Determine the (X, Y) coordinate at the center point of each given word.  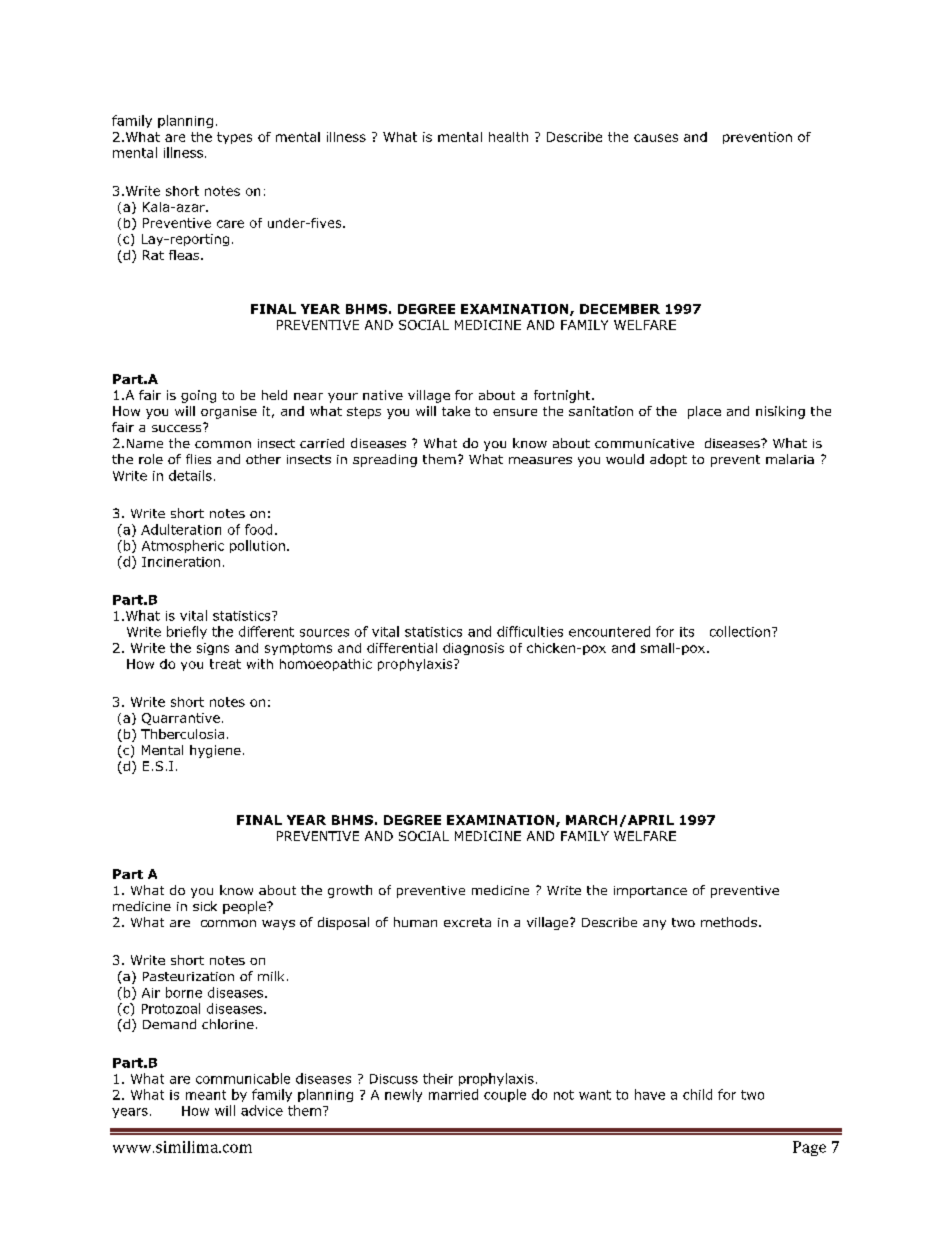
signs (213, 649)
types (234, 138)
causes (656, 138)
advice (262, 1110)
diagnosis (473, 649)
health (508, 137)
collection (740, 631)
